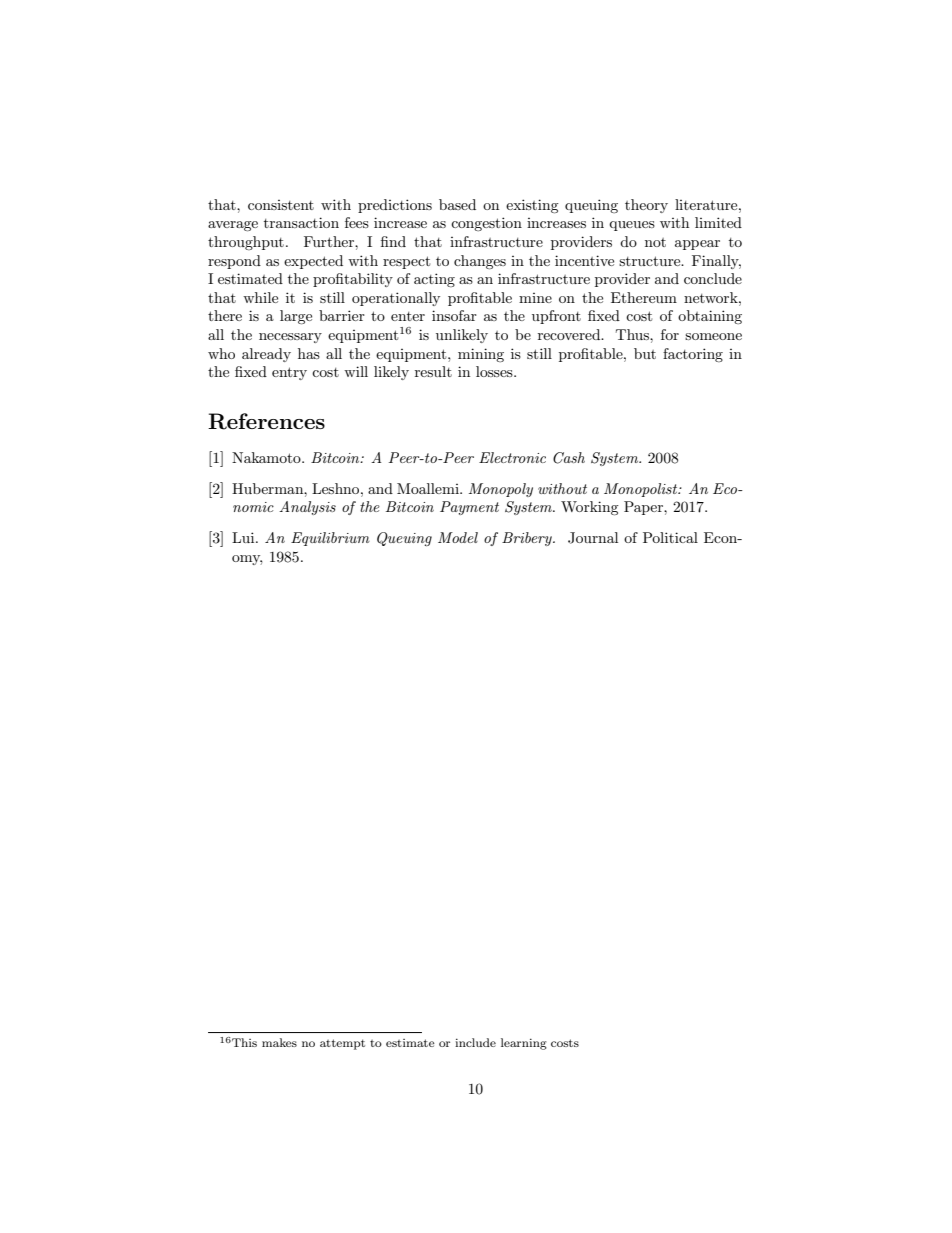 The width and height of the screenshot is (952, 1233). I want to click on Model, so click(458, 537).
